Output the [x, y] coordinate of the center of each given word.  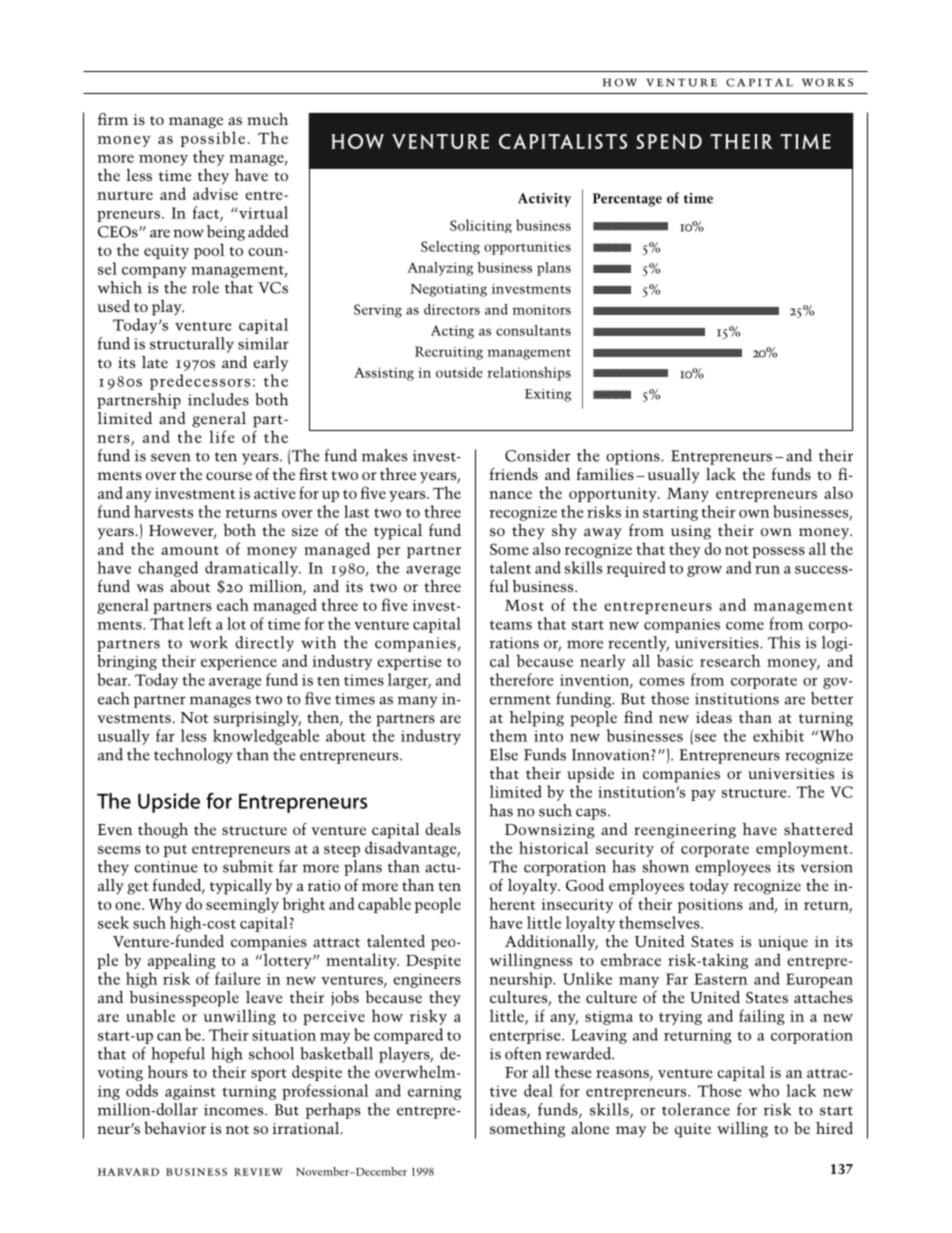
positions [710, 906]
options [634, 457]
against [190, 1092]
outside [459, 372]
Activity [544, 200]
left [200, 623]
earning [434, 1093]
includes [218, 399]
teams [511, 625]
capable [384, 905]
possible [213, 139]
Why [165, 905]
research [730, 660]
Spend [669, 141]
